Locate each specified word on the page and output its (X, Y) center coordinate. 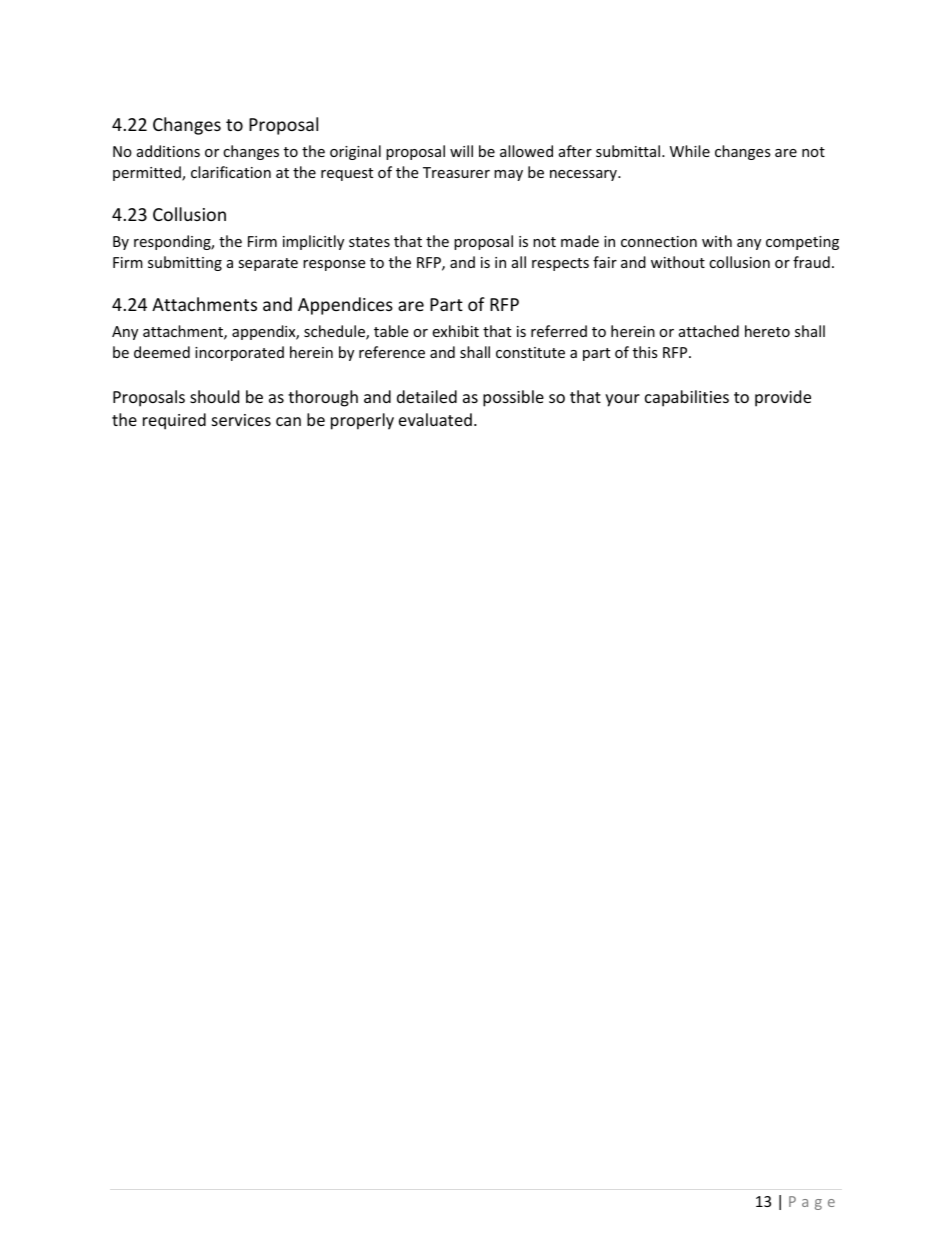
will (461, 151)
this (645, 352)
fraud (811, 262)
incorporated (239, 353)
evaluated (435, 419)
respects (560, 264)
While (690, 151)
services (241, 420)
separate (268, 264)
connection (659, 241)
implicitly (313, 242)
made (580, 241)
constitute (530, 352)
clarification (231, 172)
